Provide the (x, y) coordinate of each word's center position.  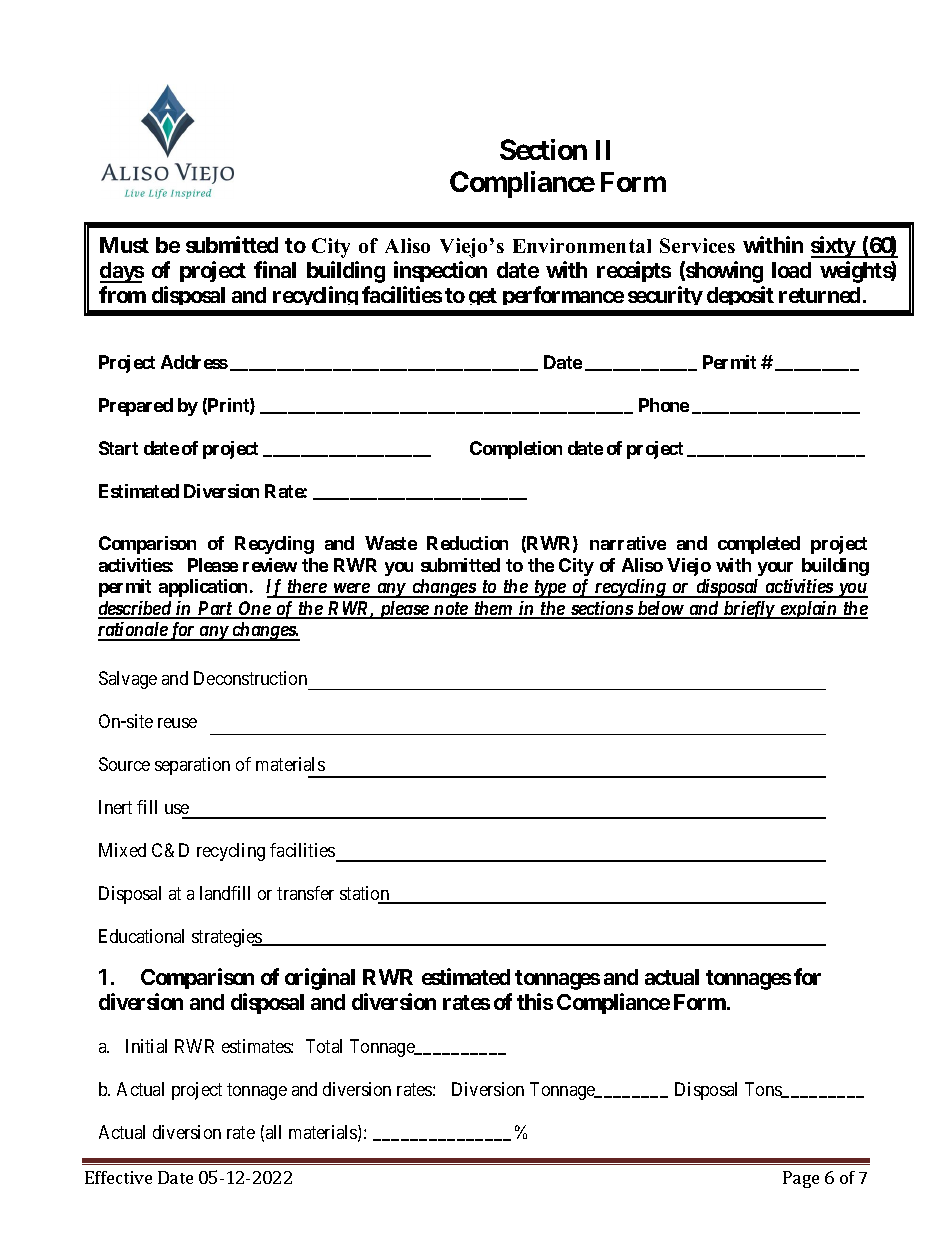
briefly (749, 610)
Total (324, 1046)
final (275, 269)
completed (759, 545)
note (451, 610)
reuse (177, 723)
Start (118, 448)
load (791, 270)
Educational (141, 936)
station (366, 894)
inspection (440, 271)
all (273, 1132)
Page (801, 1179)
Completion (516, 450)
